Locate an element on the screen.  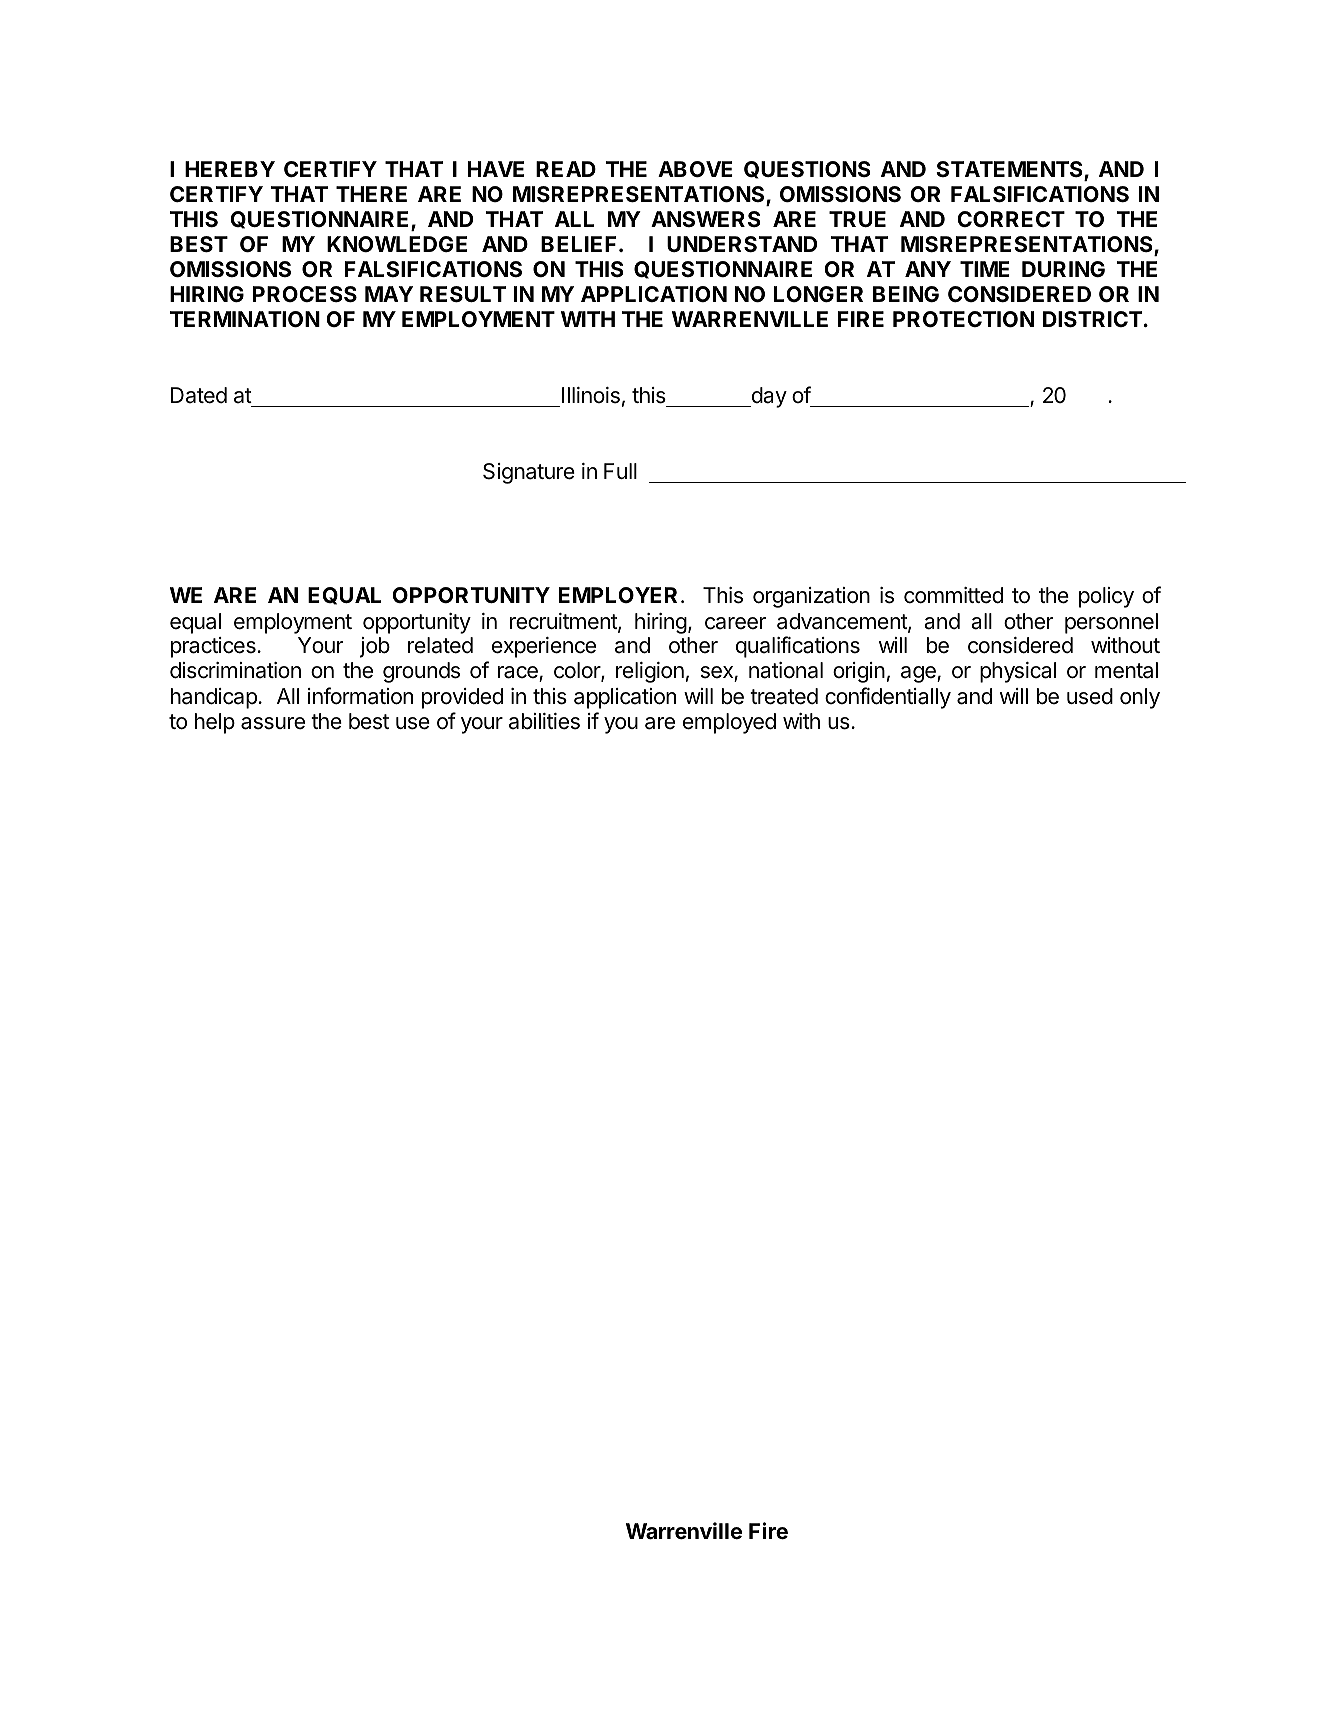
information is located at coordinates (360, 696).
